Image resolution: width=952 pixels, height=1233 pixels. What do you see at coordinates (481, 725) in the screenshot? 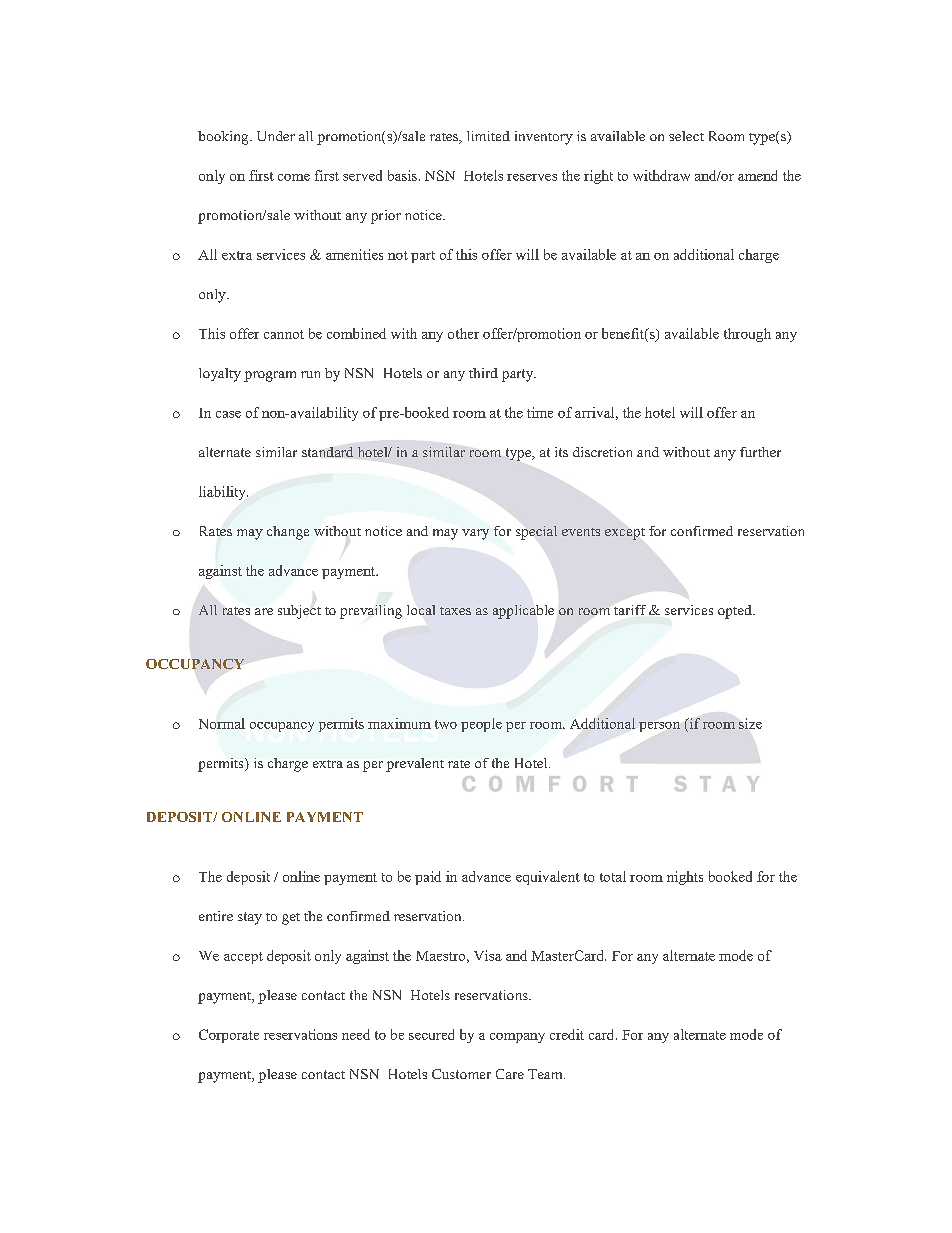
I see `people` at bounding box center [481, 725].
